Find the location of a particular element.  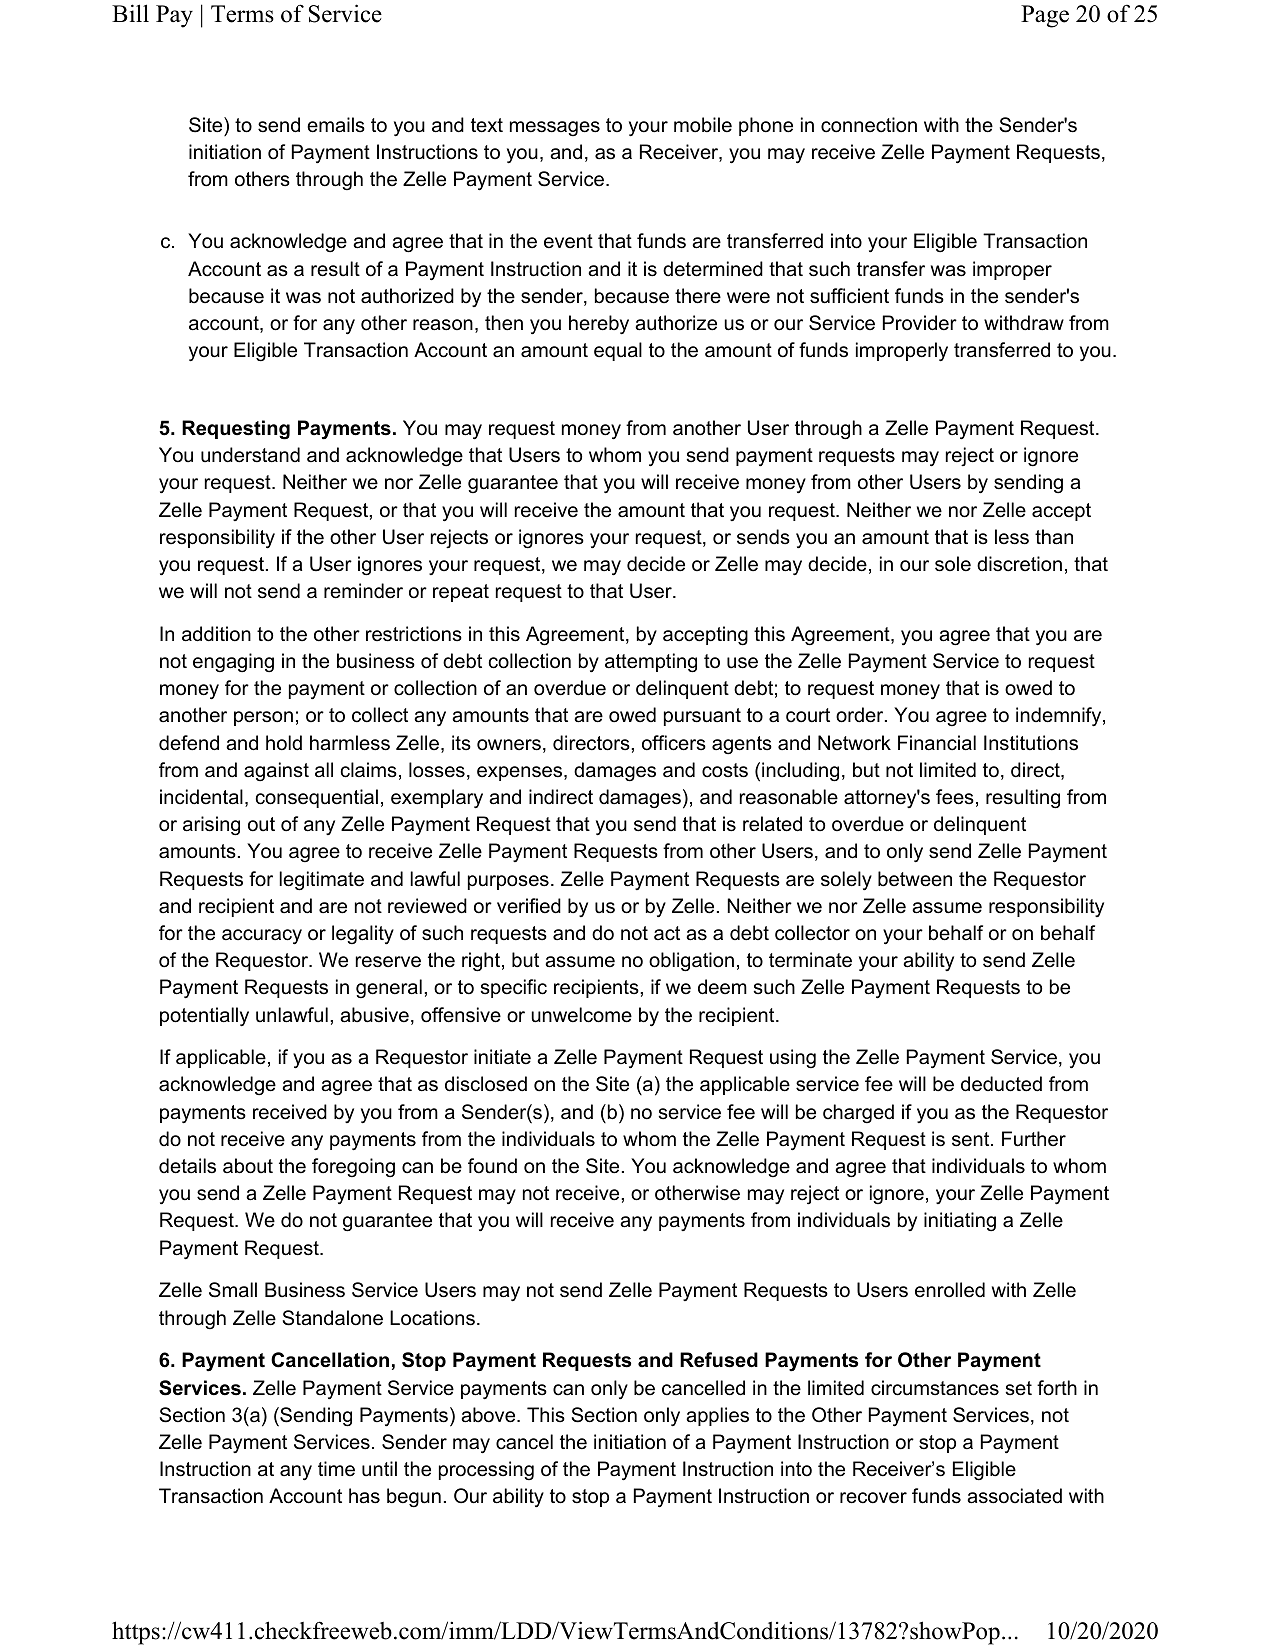

Bill is located at coordinates (130, 13).
